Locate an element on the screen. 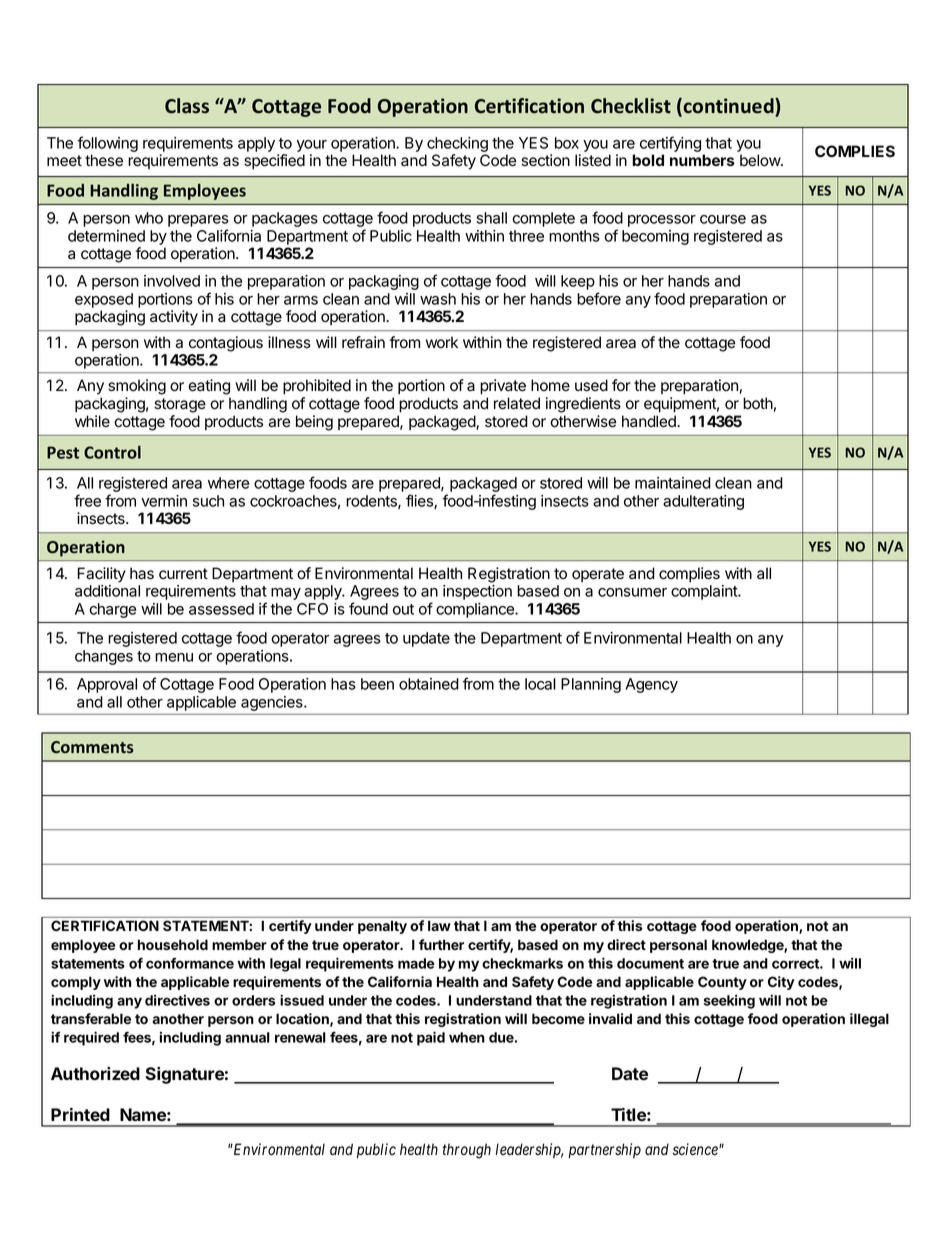 The image size is (952, 1233). numbers is located at coordinates (702, 160).
